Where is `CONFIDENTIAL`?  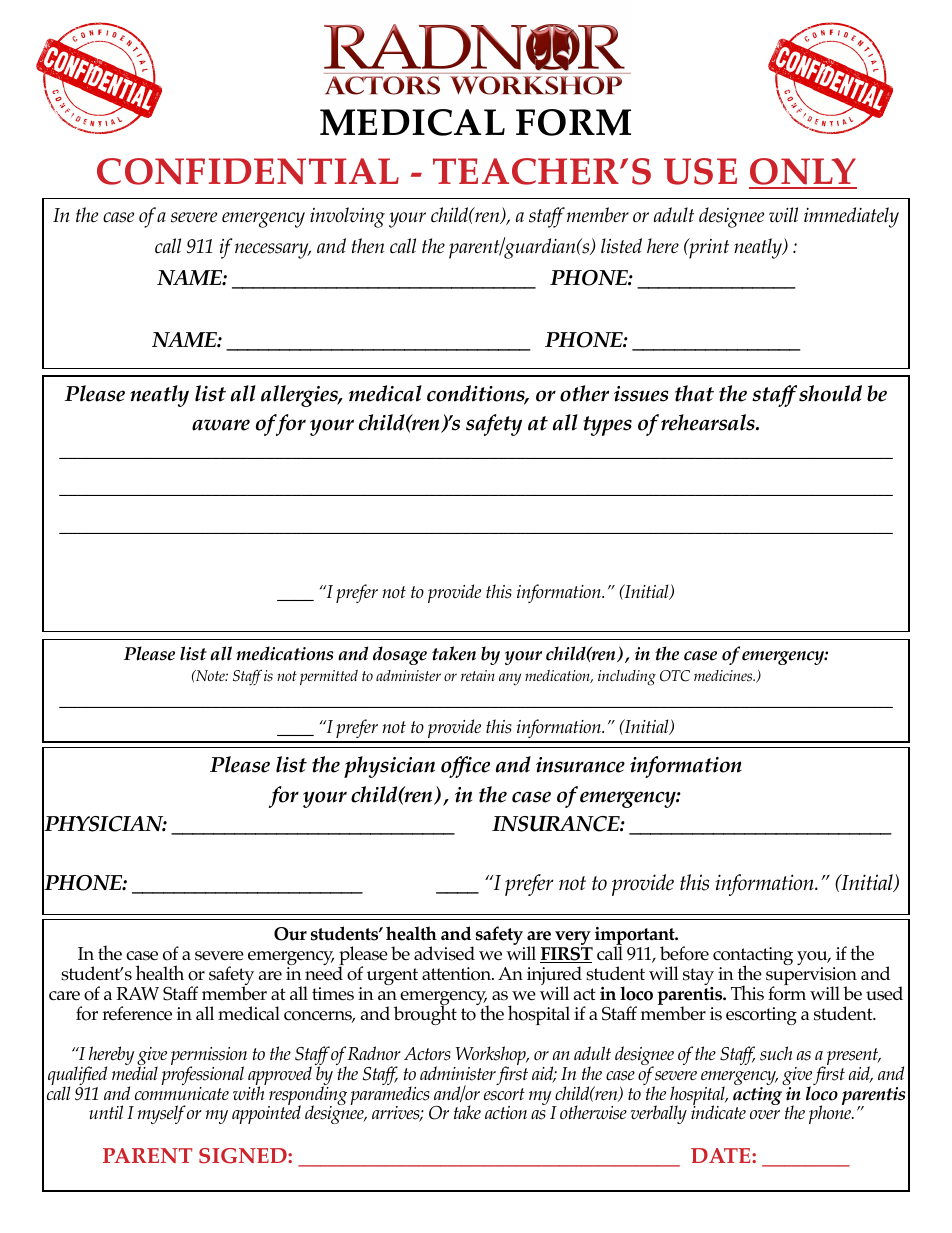 CONFIDENTIAL is located at coordinates (248, 171).
